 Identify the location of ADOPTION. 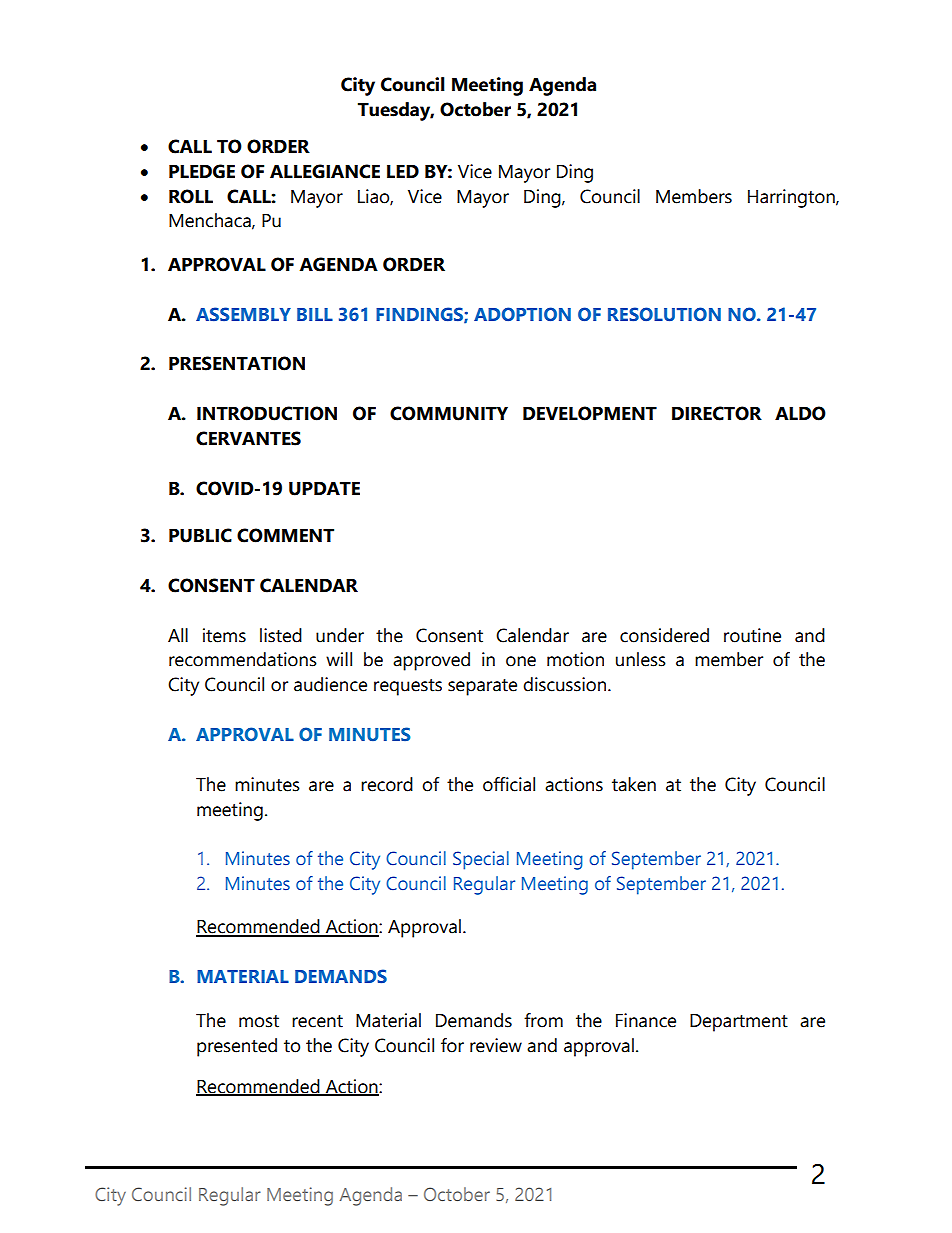
(522, 314).
